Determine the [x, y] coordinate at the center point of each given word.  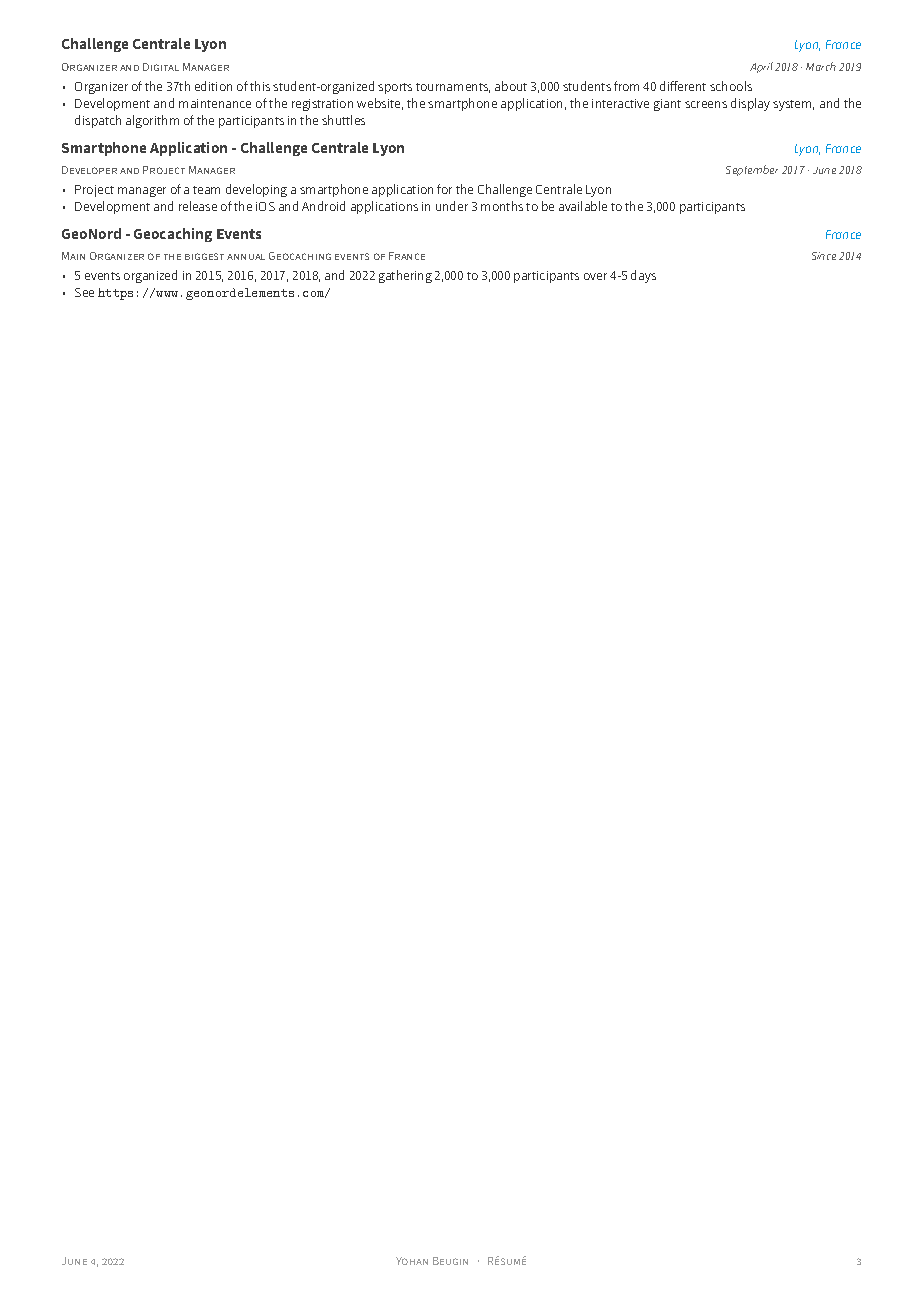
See [84, 292]
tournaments [453, 88]
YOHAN [412, 1261]
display [750, 104]
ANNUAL [246, 257]
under [452, 206]
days [643, 276]
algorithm [152, 121]
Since [824, 256]
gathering [405, 276]
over [595, 276]
